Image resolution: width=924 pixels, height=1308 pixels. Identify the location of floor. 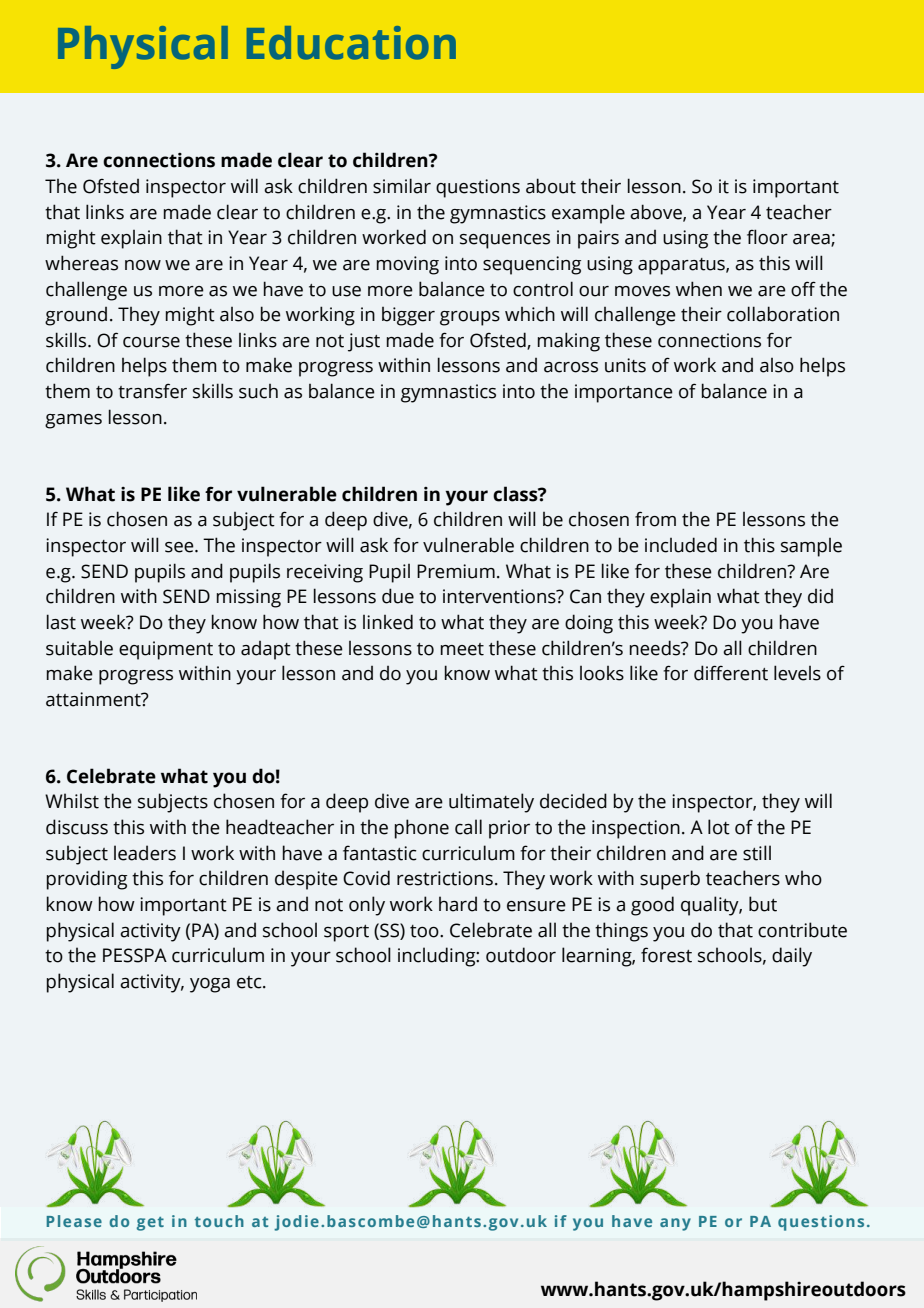
(767, 237).
